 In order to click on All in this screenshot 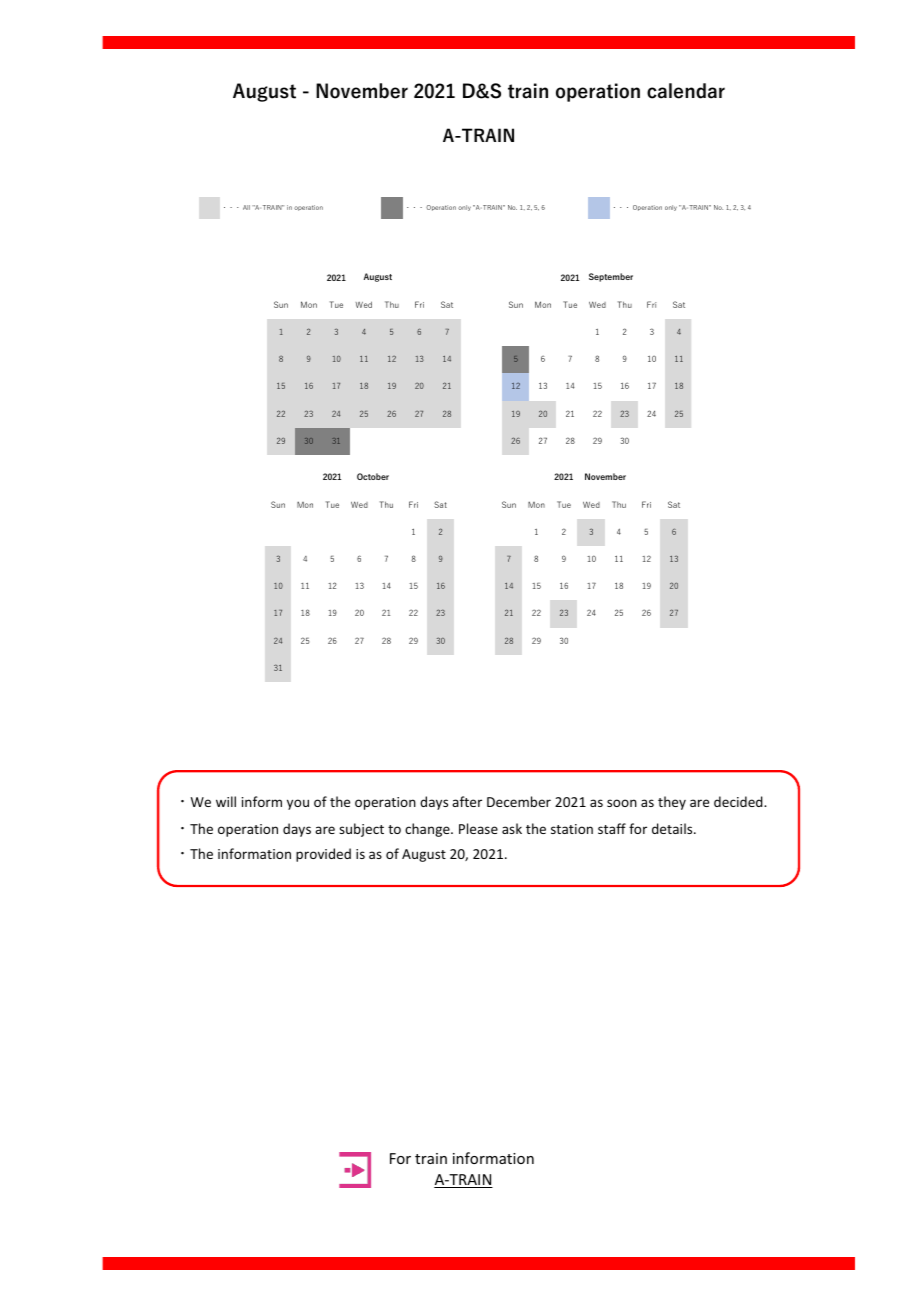, I will do `click(246, 207)`.
